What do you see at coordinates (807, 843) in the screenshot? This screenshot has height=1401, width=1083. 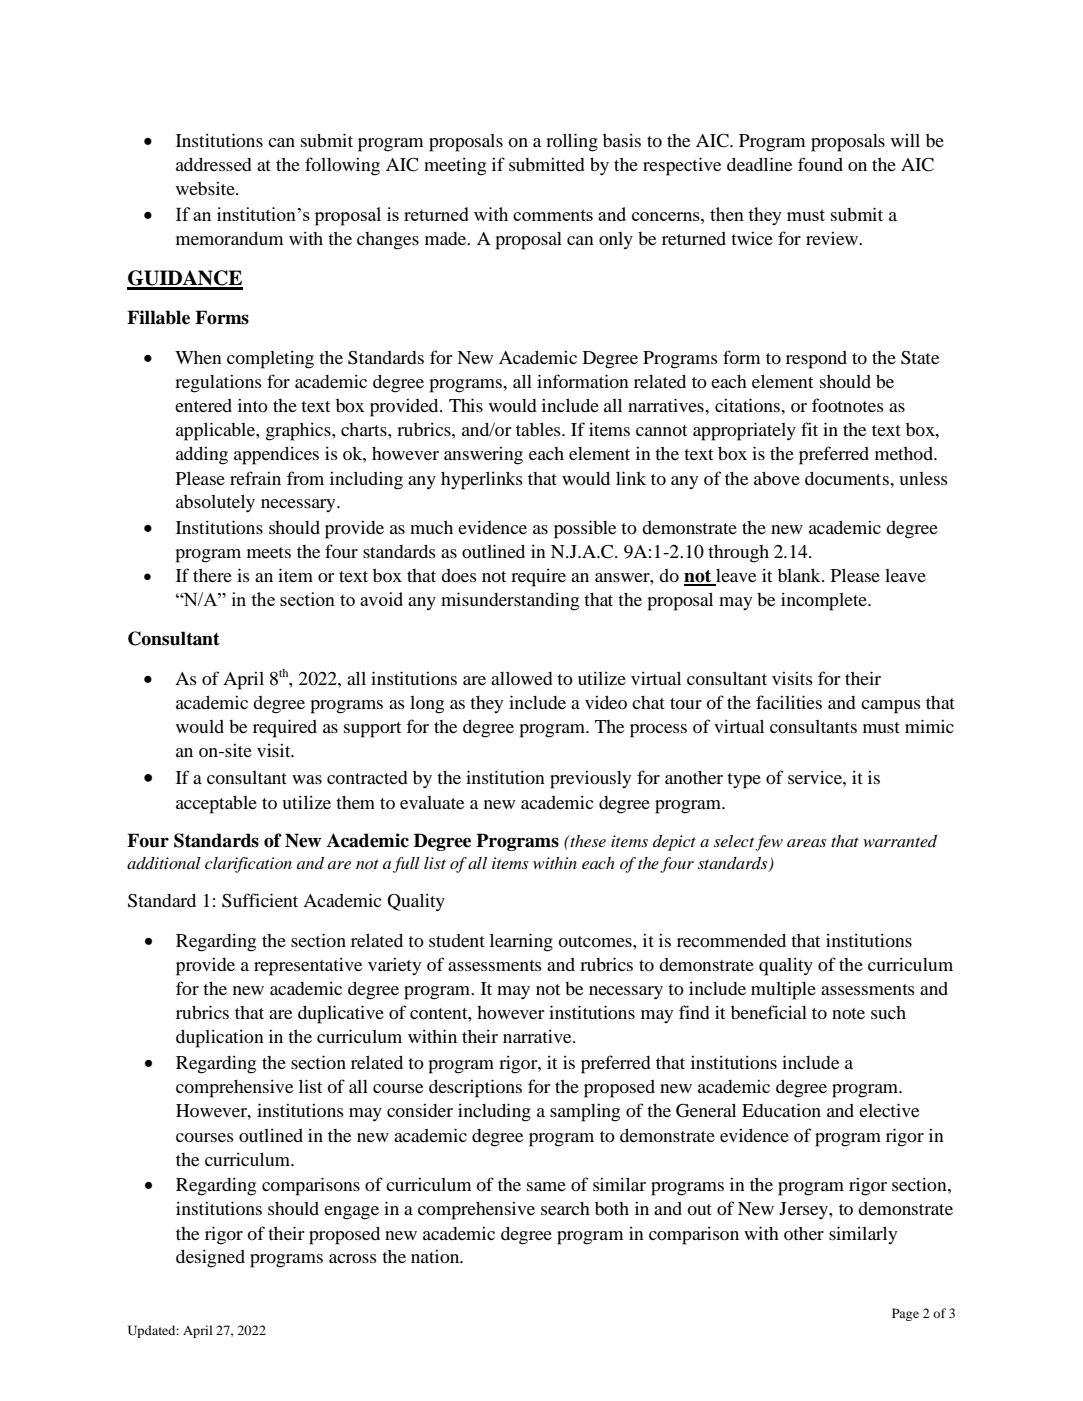 I see `areas` at bounding box center [807, 843].
